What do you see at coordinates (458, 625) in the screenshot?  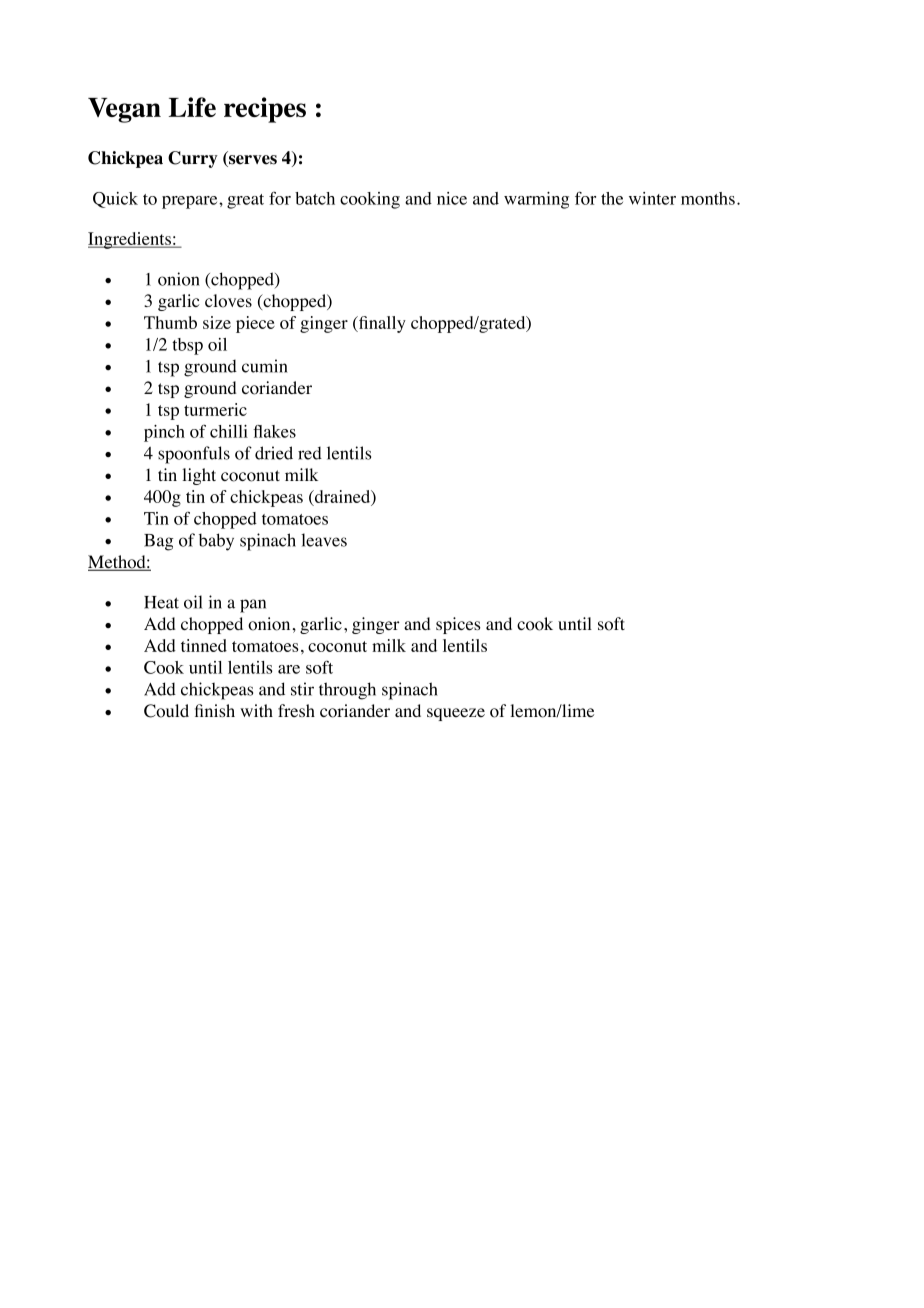 I see `spices` at bounding box center [458, 625].
